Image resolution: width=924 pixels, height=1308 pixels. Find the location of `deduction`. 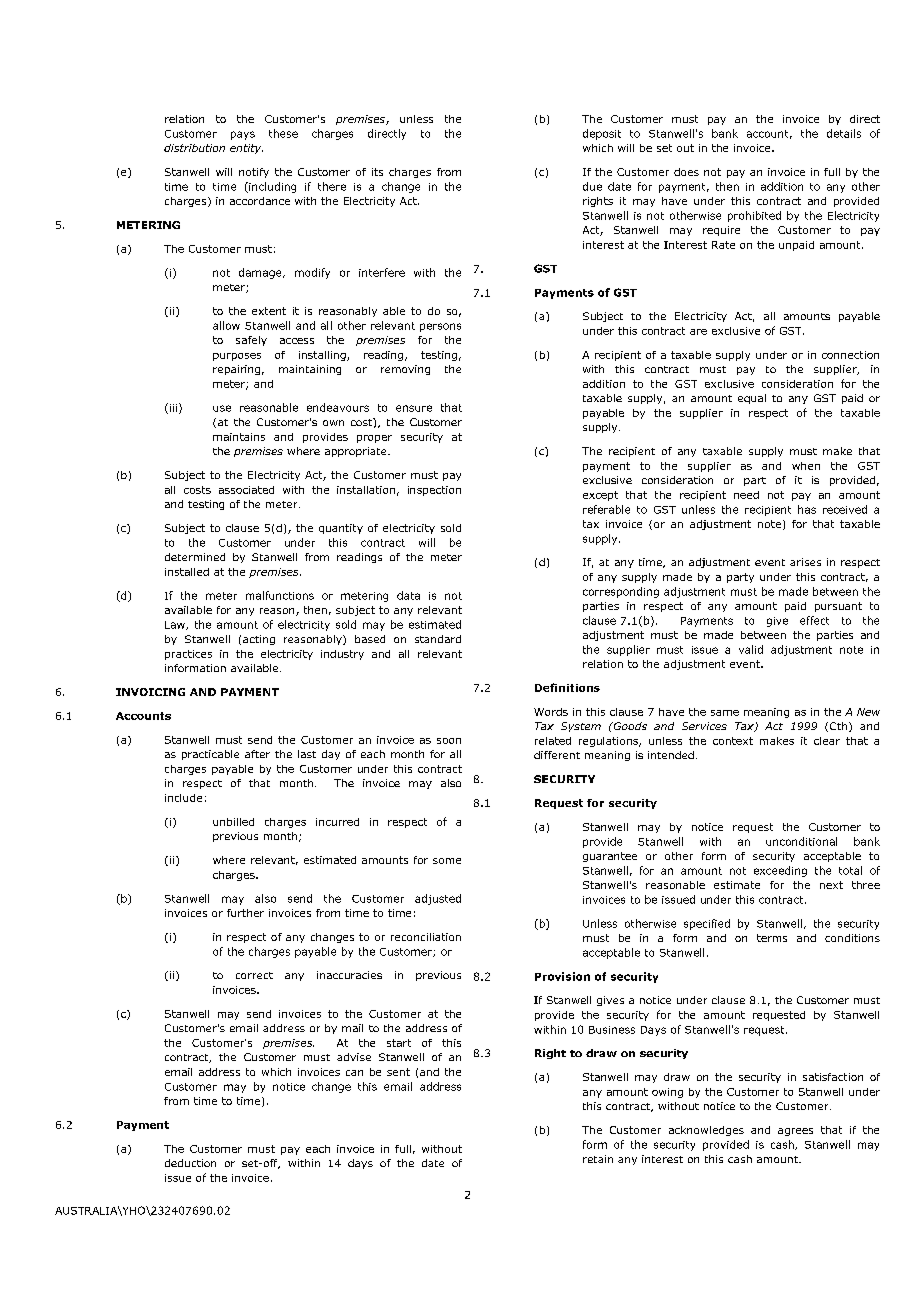

deduction is located at coordinates (190, 1163).
